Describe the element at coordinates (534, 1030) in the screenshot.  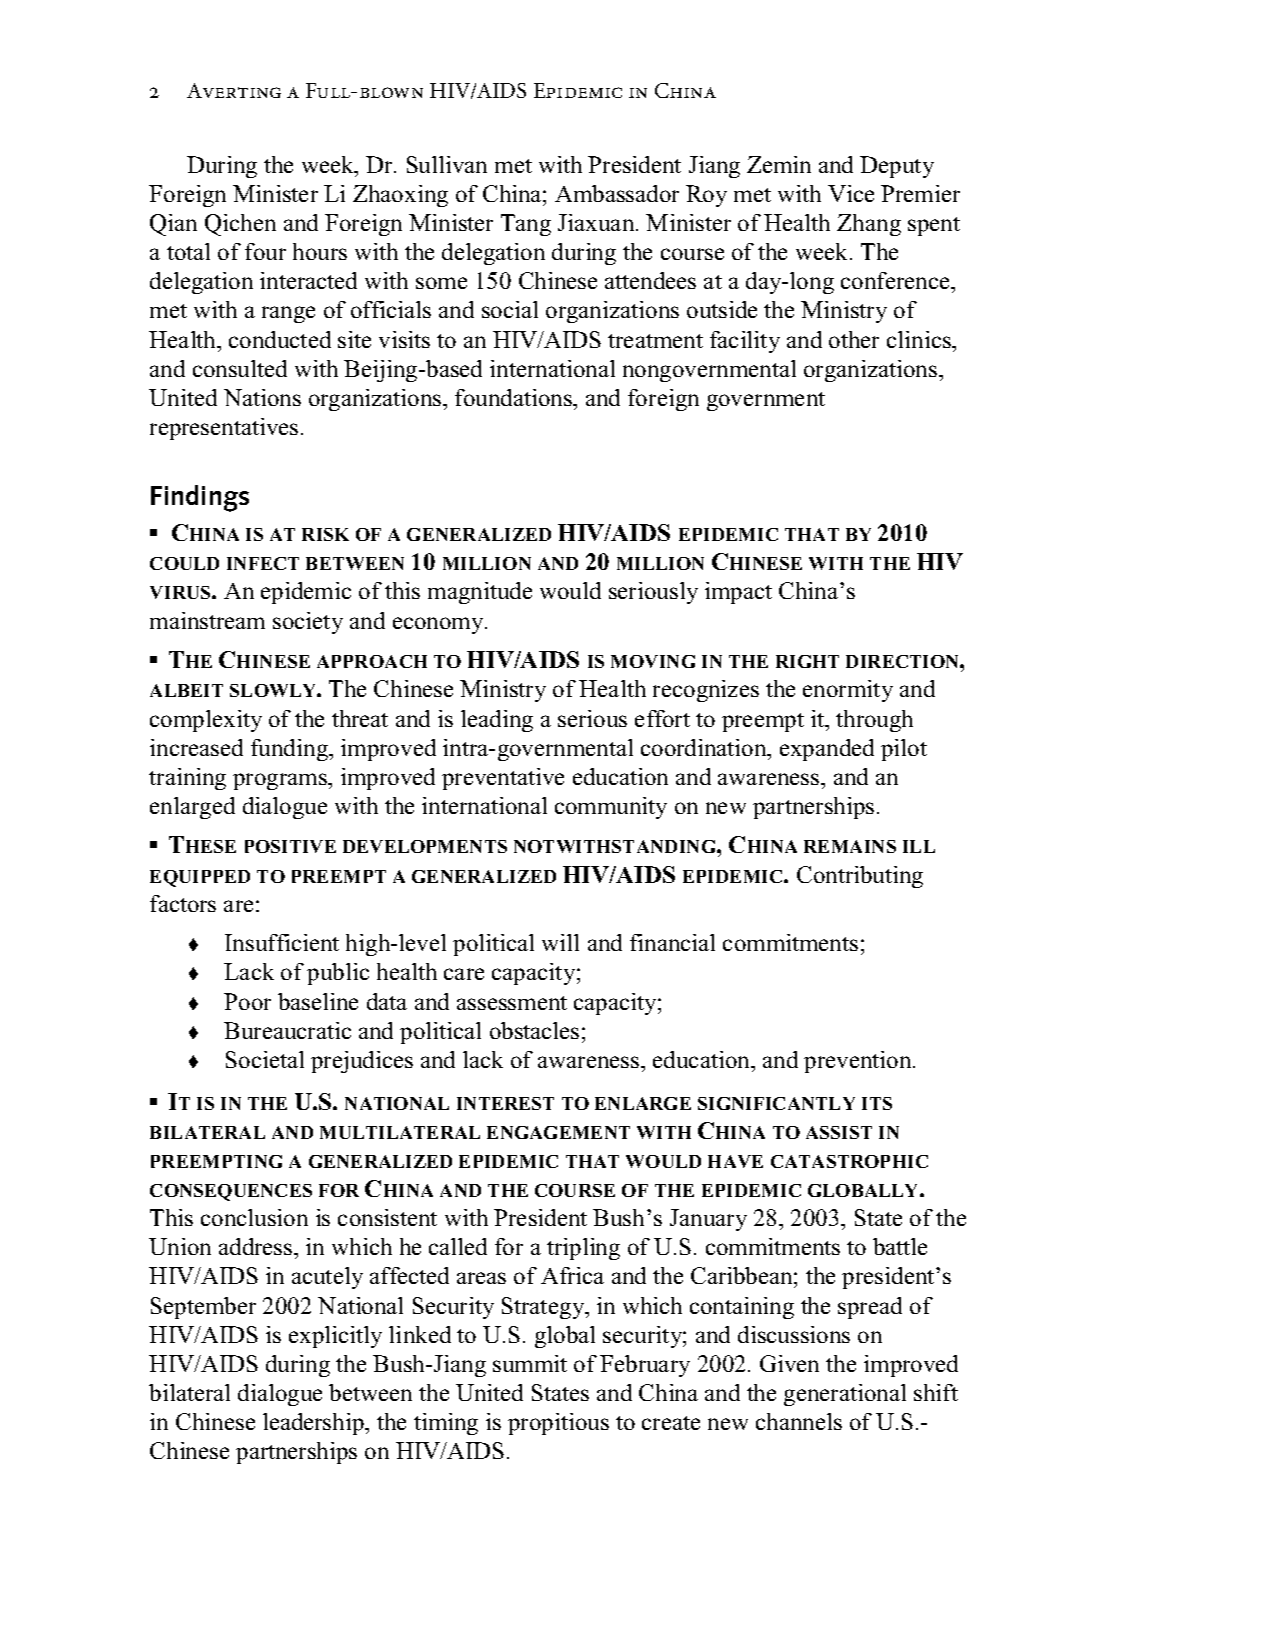
I see `obstacles` at that location.
